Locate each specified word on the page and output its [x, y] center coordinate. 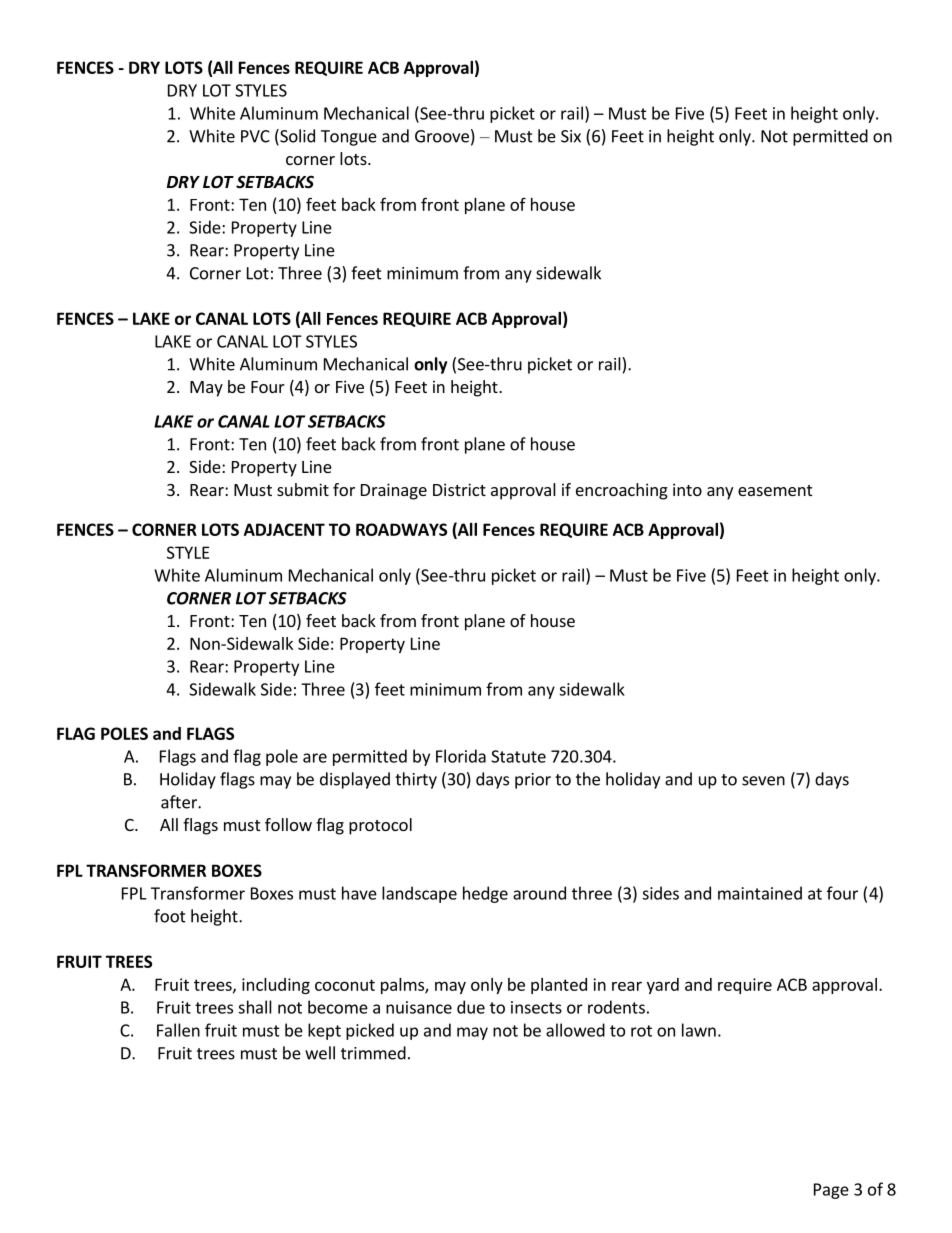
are [315, 758]
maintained [760, 893]
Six [571, 136]
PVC [255, 136]
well [320, 1053]
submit [303, 489]
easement [775, 490]
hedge [485, 894]
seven [763, 781]
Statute [518, 756]
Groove [442, 136]
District [459, 489]
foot [170, 916]
